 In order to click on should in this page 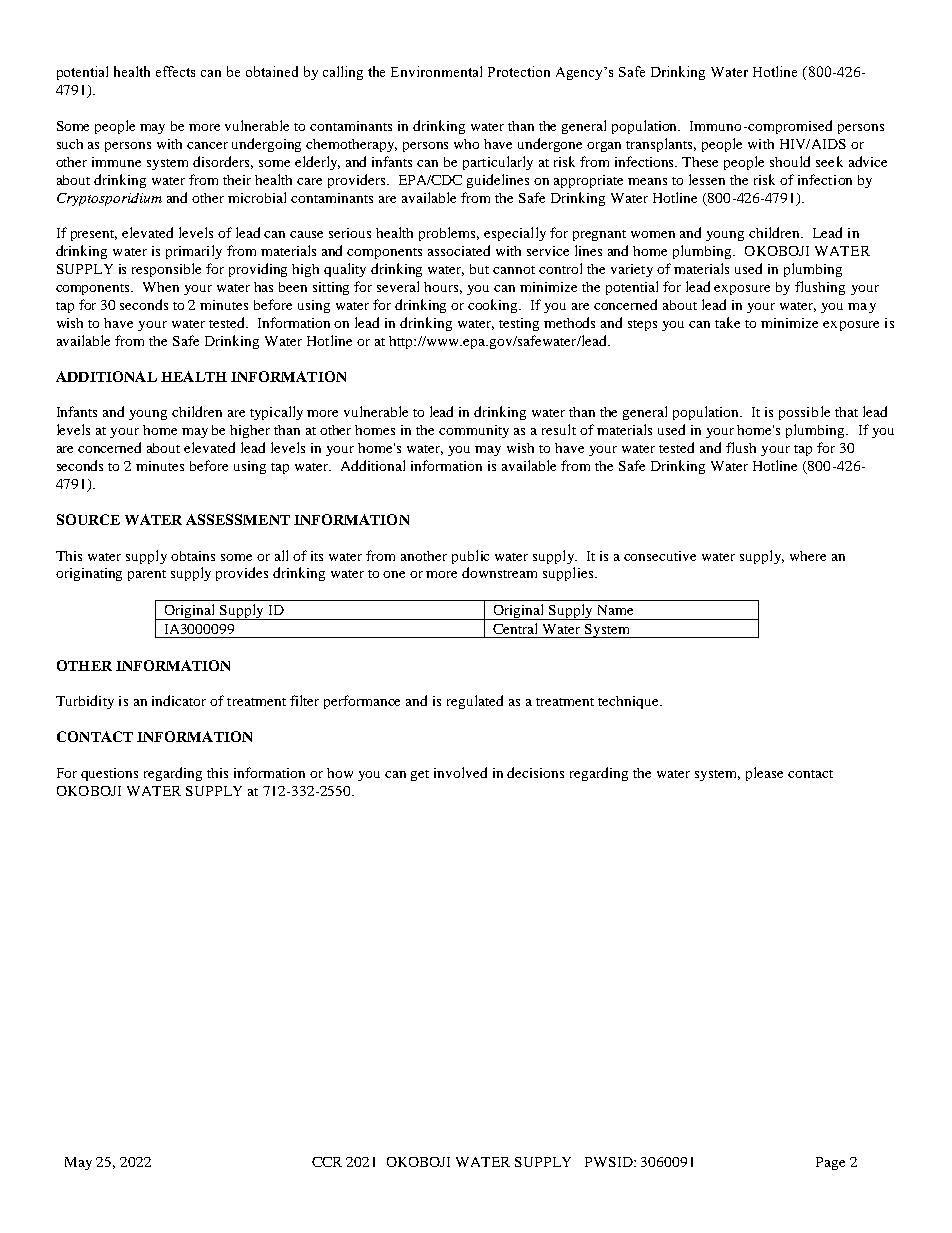, I will do `click(790, 161)`.
